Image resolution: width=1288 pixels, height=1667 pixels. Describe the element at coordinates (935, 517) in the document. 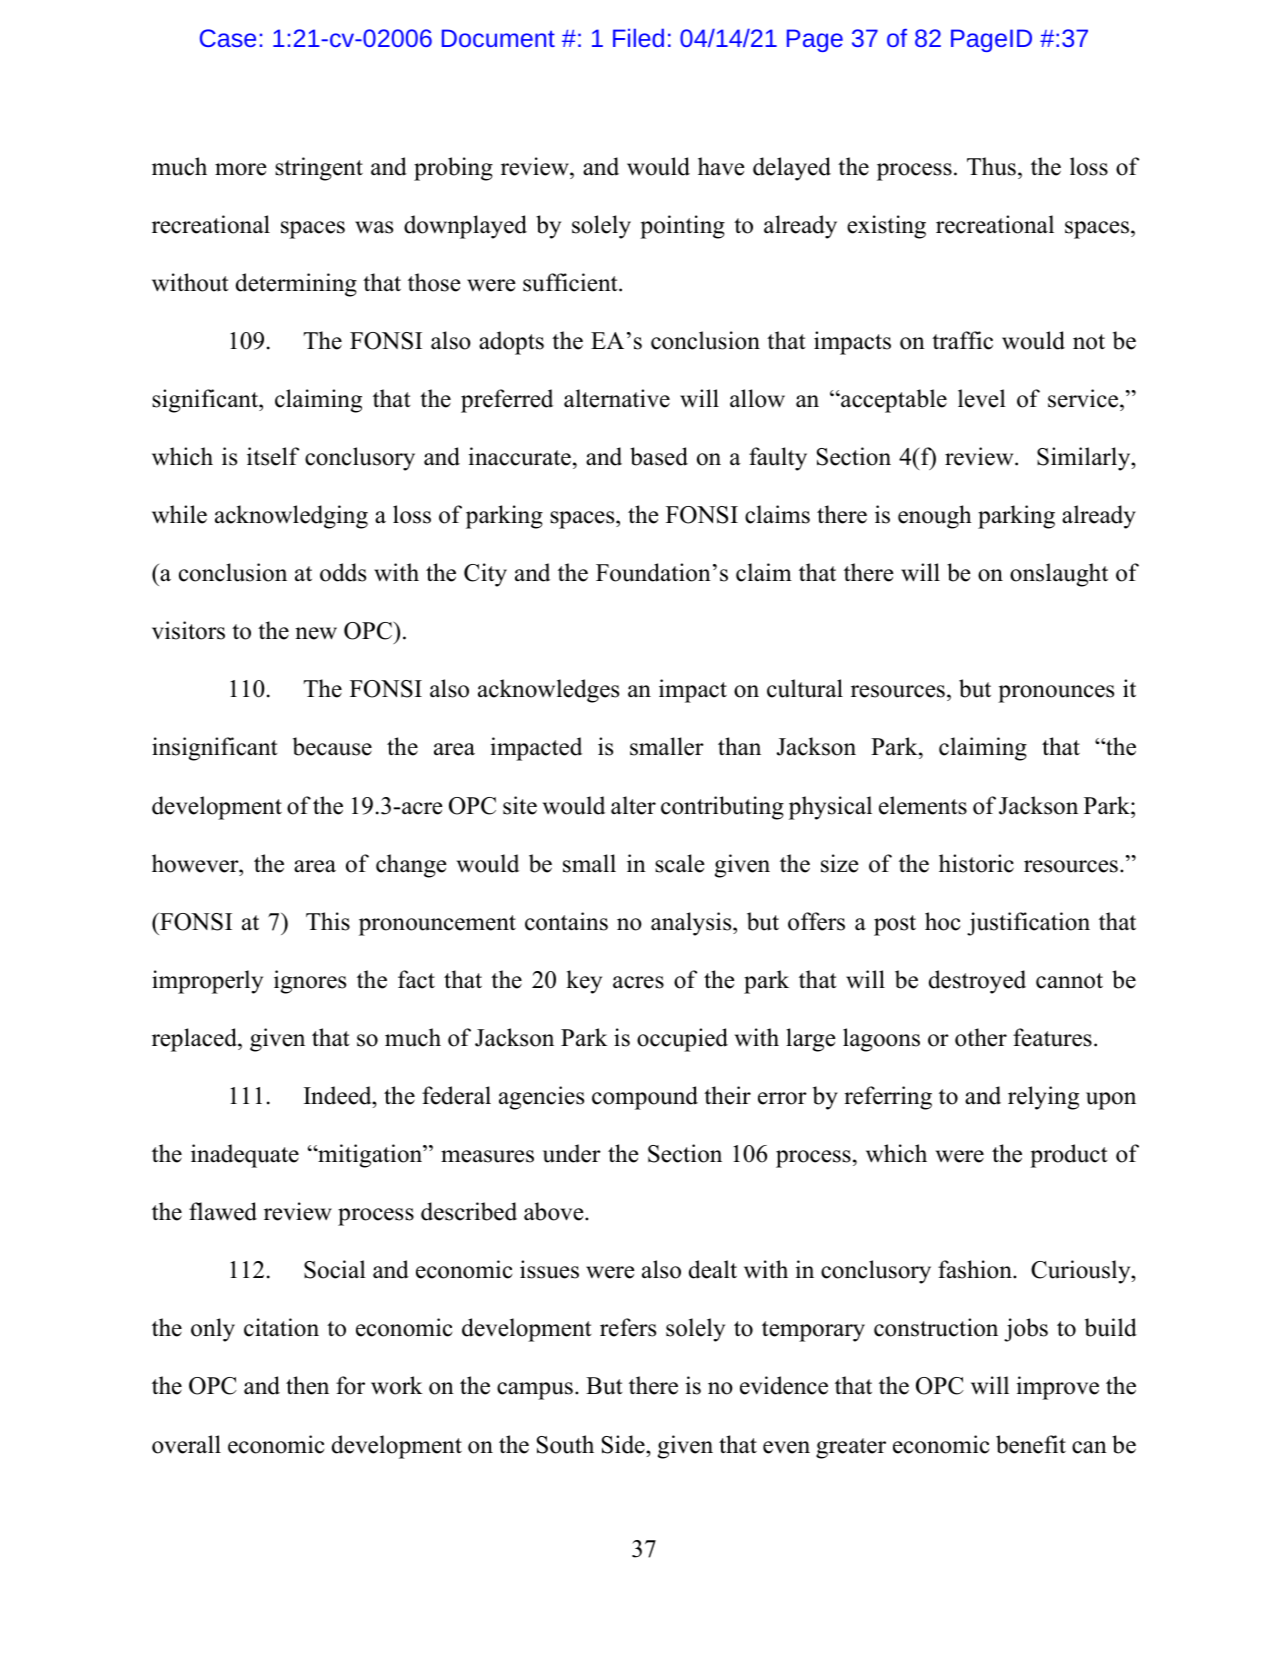

I see `enough` at that location.
